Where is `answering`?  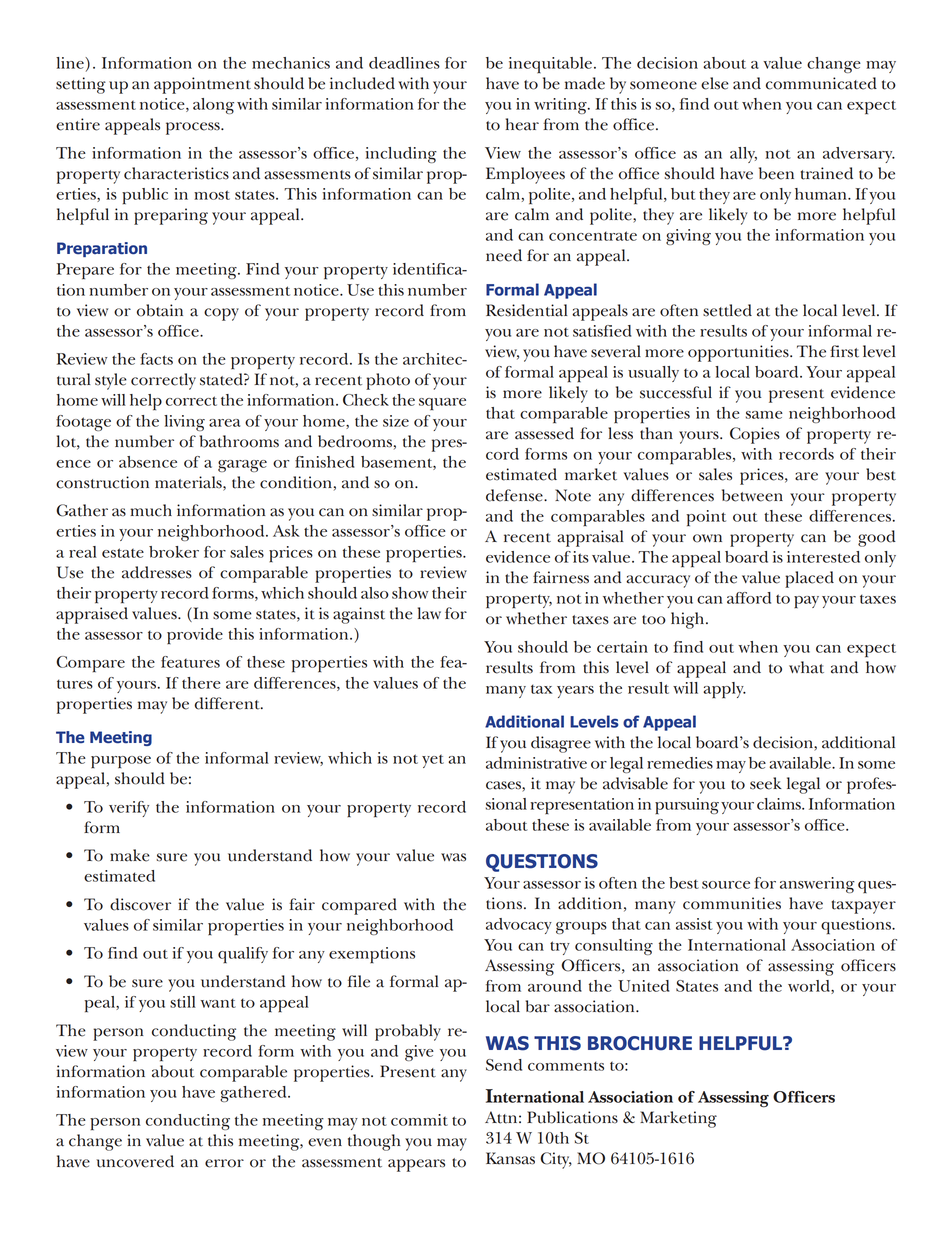 answering is located at coordinates (817, 885).
